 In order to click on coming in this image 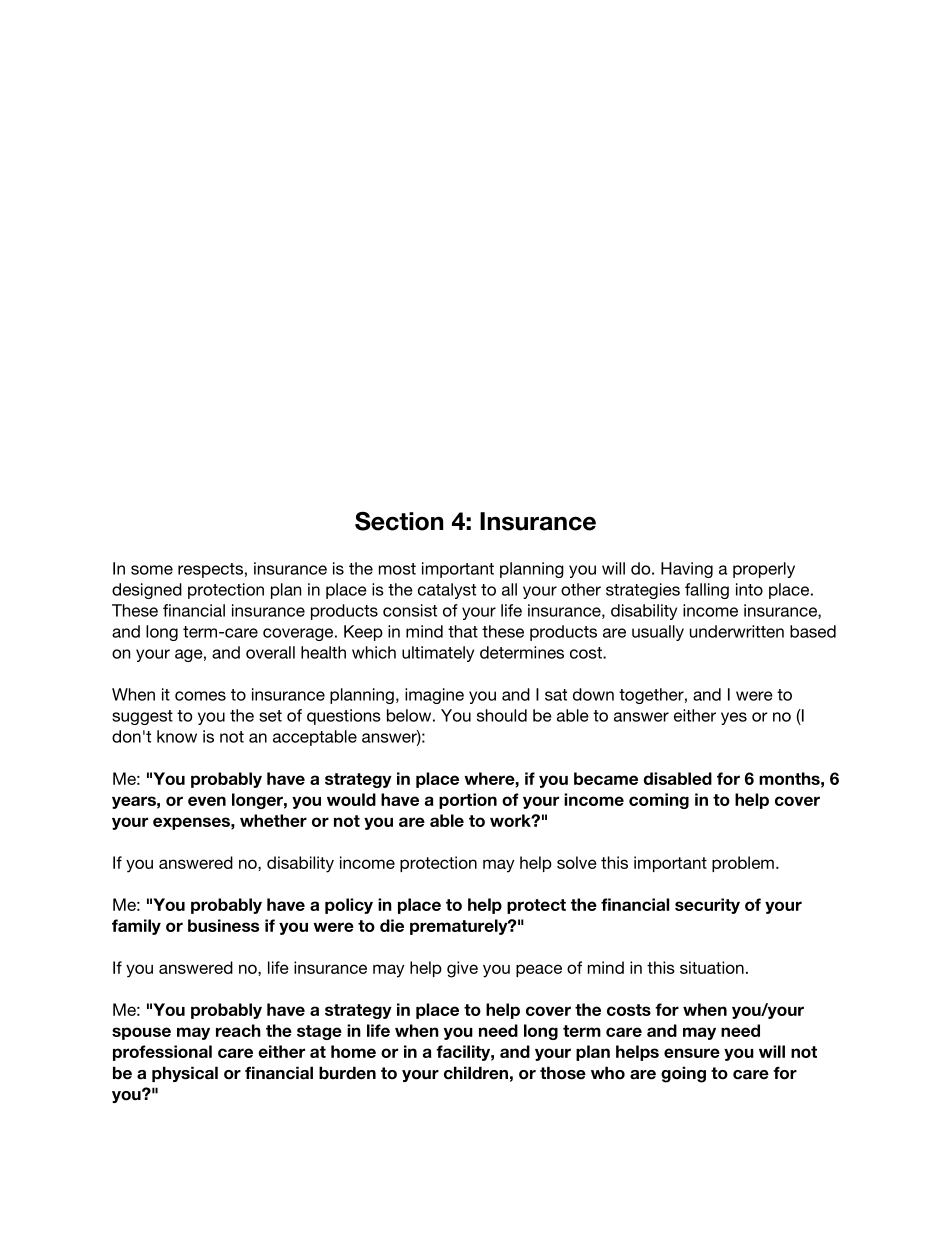, I will do `click(659, 801)`.
